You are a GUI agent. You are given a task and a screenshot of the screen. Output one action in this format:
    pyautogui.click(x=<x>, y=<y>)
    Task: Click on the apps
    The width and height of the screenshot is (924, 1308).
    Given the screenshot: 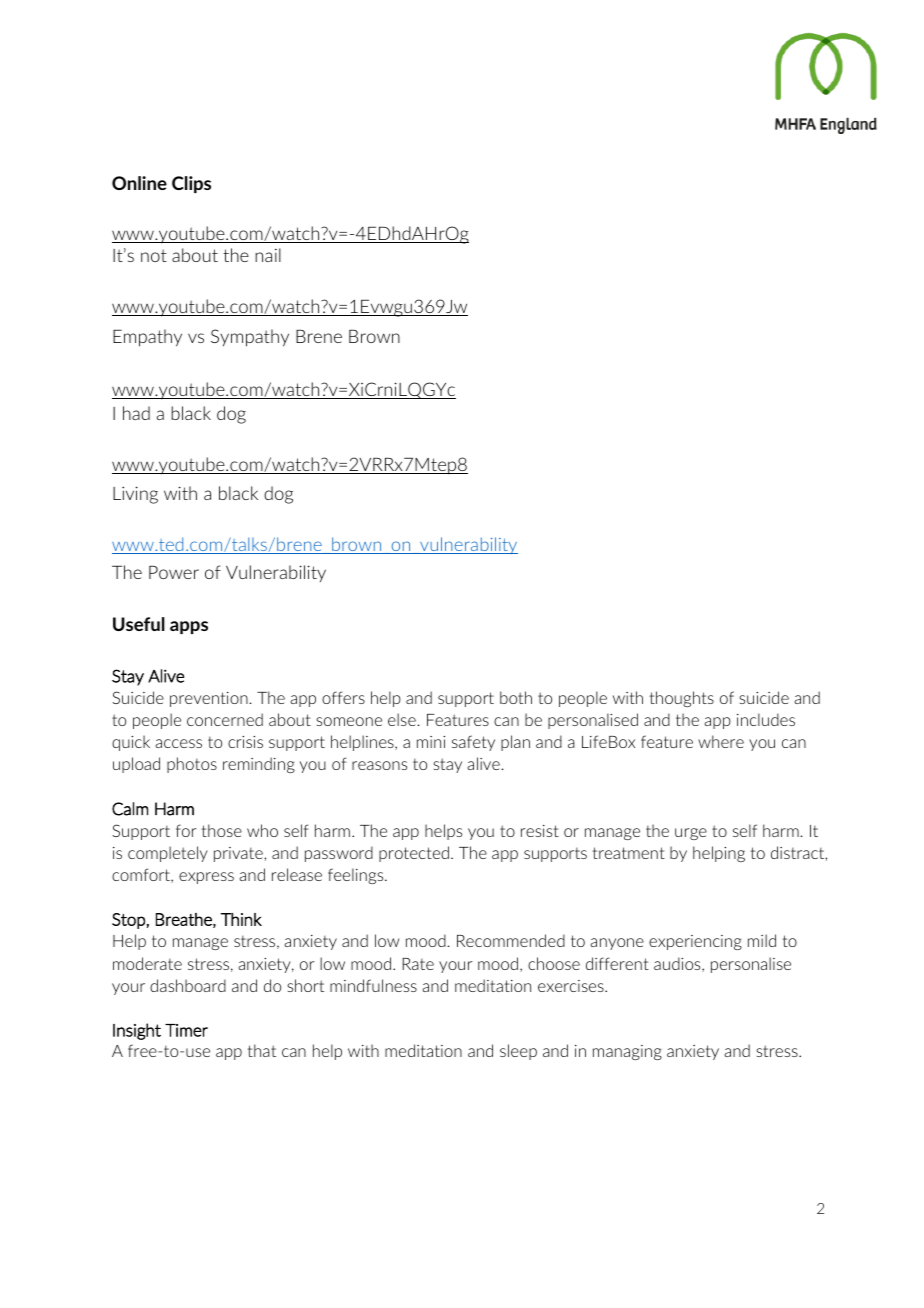 What is the action you would take?
    pyautogui.click(x=189, y=627)
